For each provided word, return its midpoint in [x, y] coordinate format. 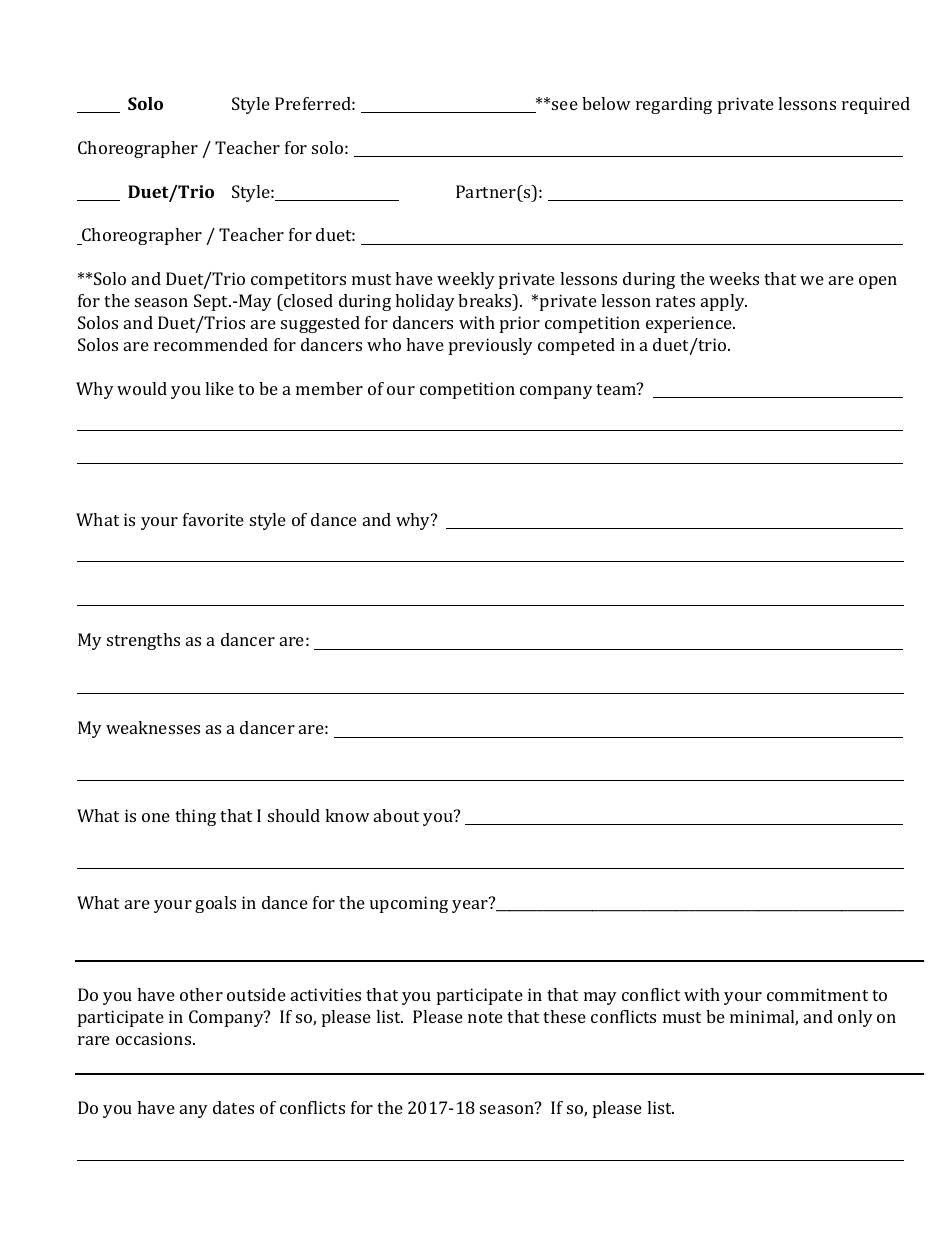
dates [233, 1107]
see [565, 105]
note [485, 1017]
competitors [298, 280]
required [876, 105]
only [855, 1018]
